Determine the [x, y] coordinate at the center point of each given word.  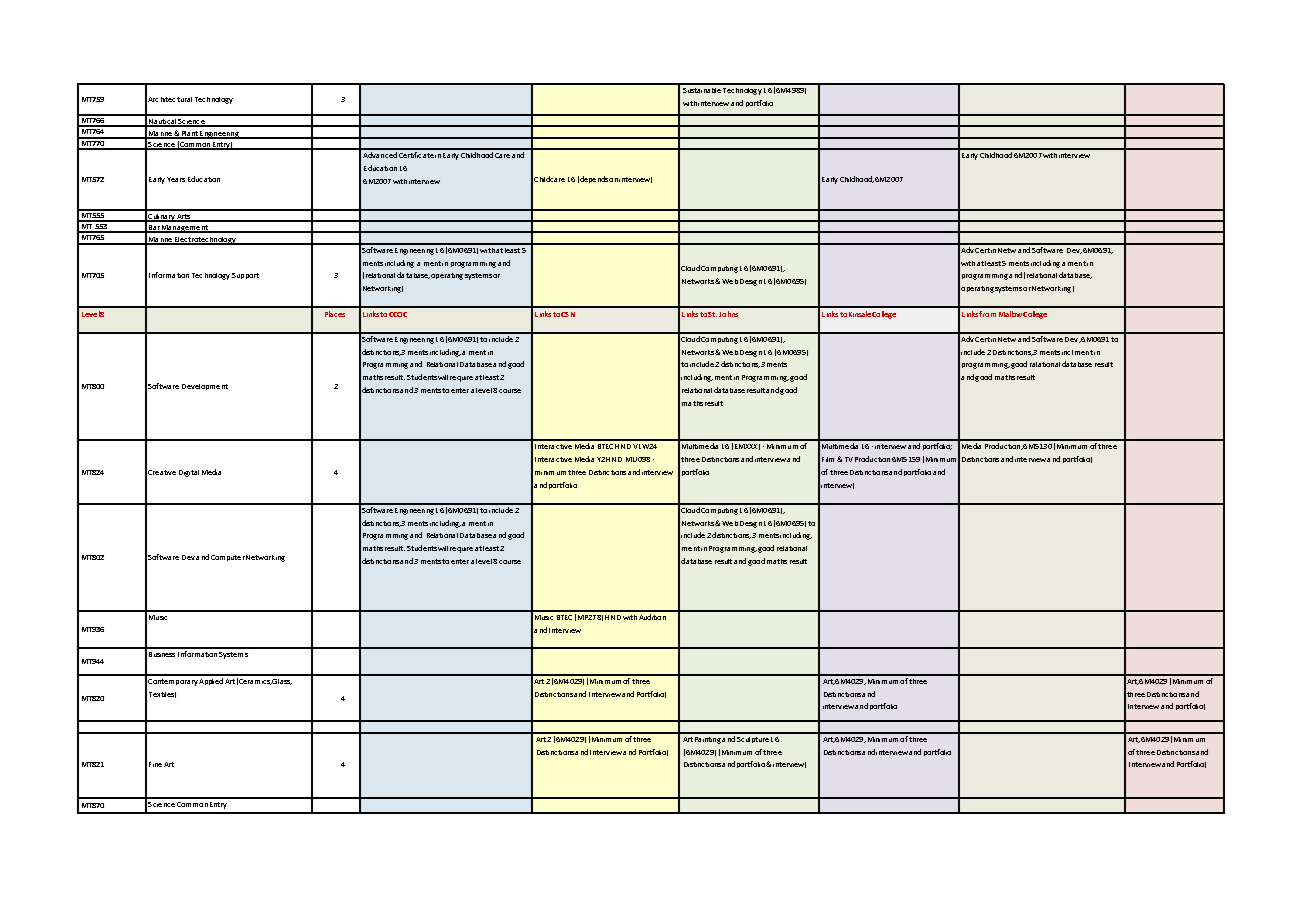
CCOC [398, 314]
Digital [189, 473]
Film [828, 459]
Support [245, 276]
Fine [155, 764]
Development [205, 387]
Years [176, 179]
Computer [228, 558]
